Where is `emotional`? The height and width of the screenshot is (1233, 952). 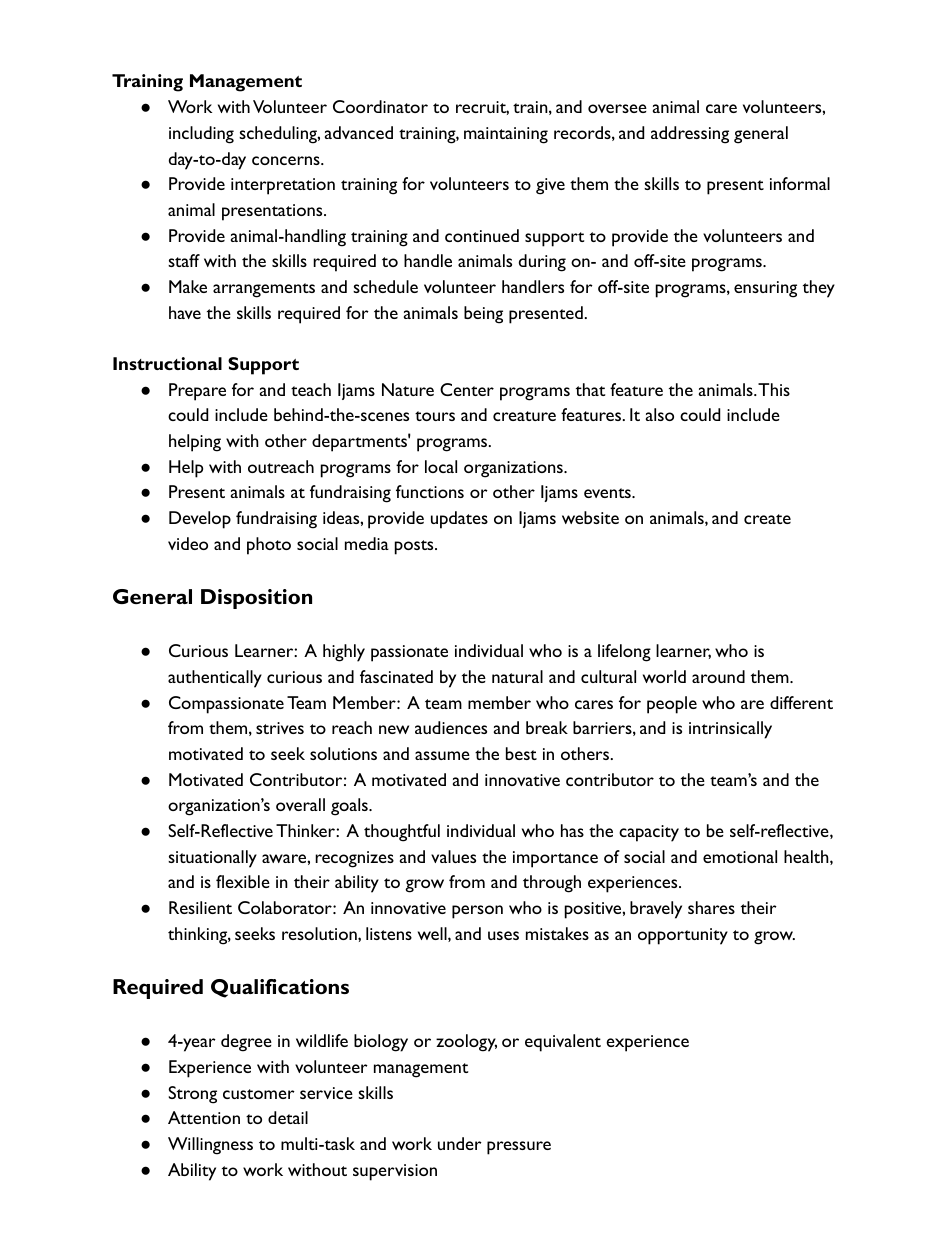
emotional is located at coordinates (740, 856).
